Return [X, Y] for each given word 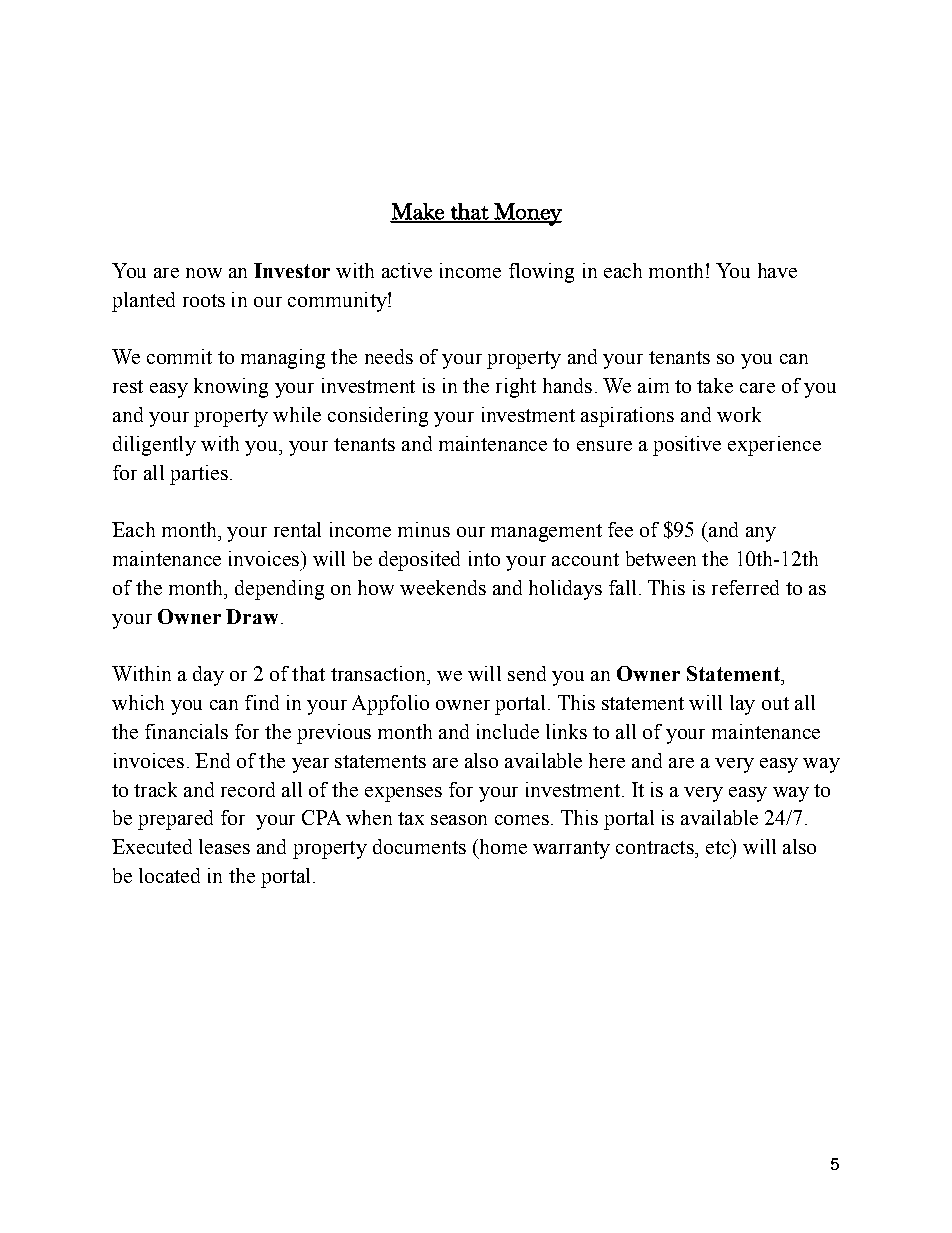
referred [745, 587]
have [777, 270]
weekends [443, 587]
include [508, 731]
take [715, 385]
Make [418, 212]
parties [199, 475]
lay [742, 705]
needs [389, 356]
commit [179, 356]
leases [224, 846]
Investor [292, 270]
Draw [252, 616]
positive [687, 446]
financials [186, 731]
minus [424, 529]
